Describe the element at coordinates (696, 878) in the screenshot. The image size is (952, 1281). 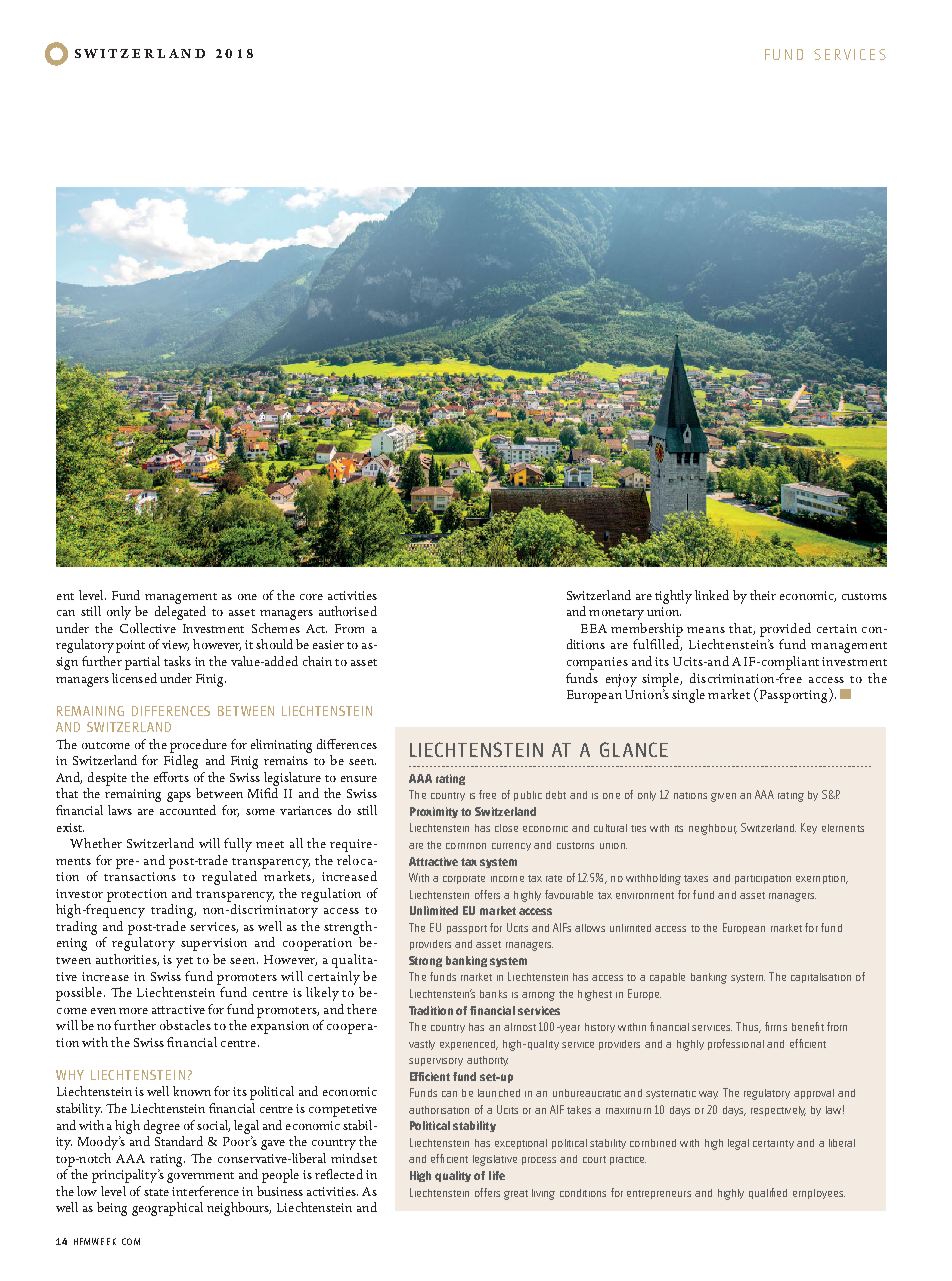
I see `taxes` at that location.
